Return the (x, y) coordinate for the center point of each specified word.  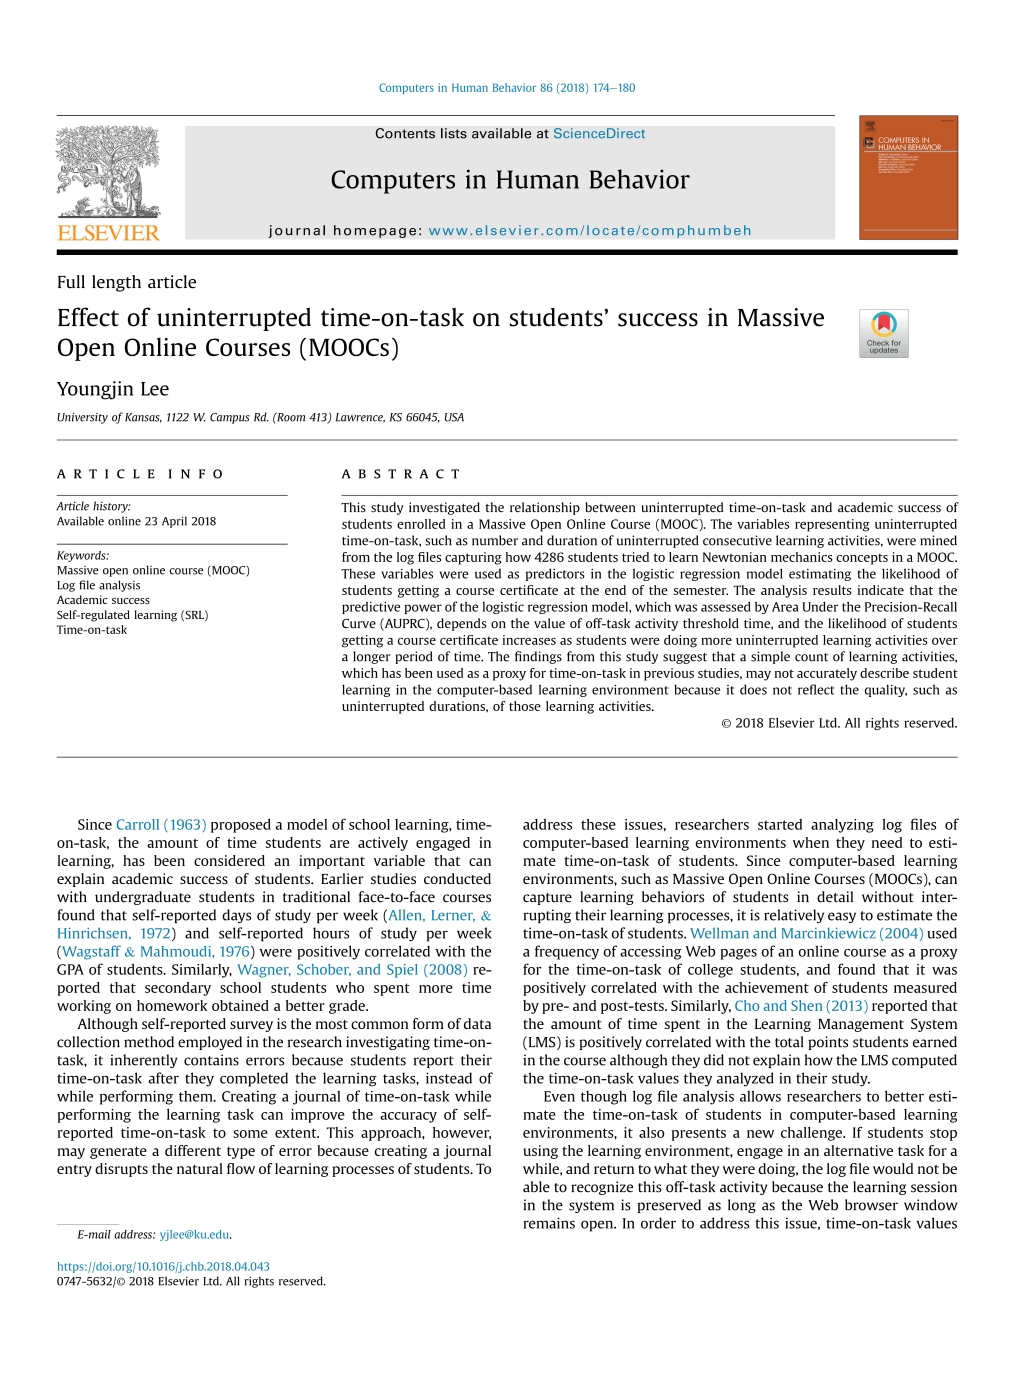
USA (454, 417)
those (525, 706)
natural (200, 1168)
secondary (178, 989)
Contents (405, 133)
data (477, 1023)
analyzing (842, 826)
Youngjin (95, 390)
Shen (806, 1005)
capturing (473, 558)
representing (832, 525)
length (116, 283)
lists (454, 133)
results (832, 590)
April (174, 522)
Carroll (138, 824)
